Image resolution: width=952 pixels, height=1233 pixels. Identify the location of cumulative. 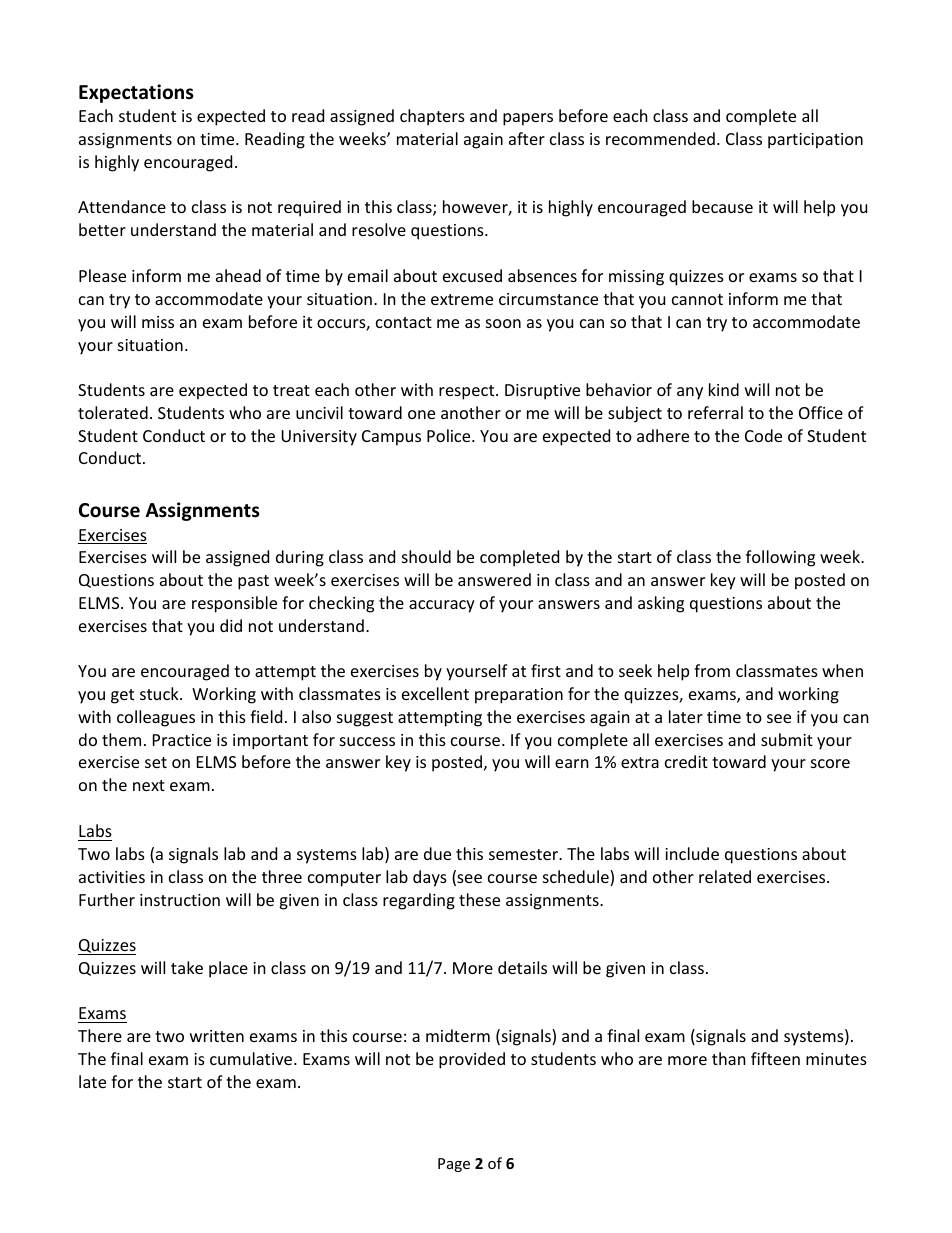
(252, 1058).
